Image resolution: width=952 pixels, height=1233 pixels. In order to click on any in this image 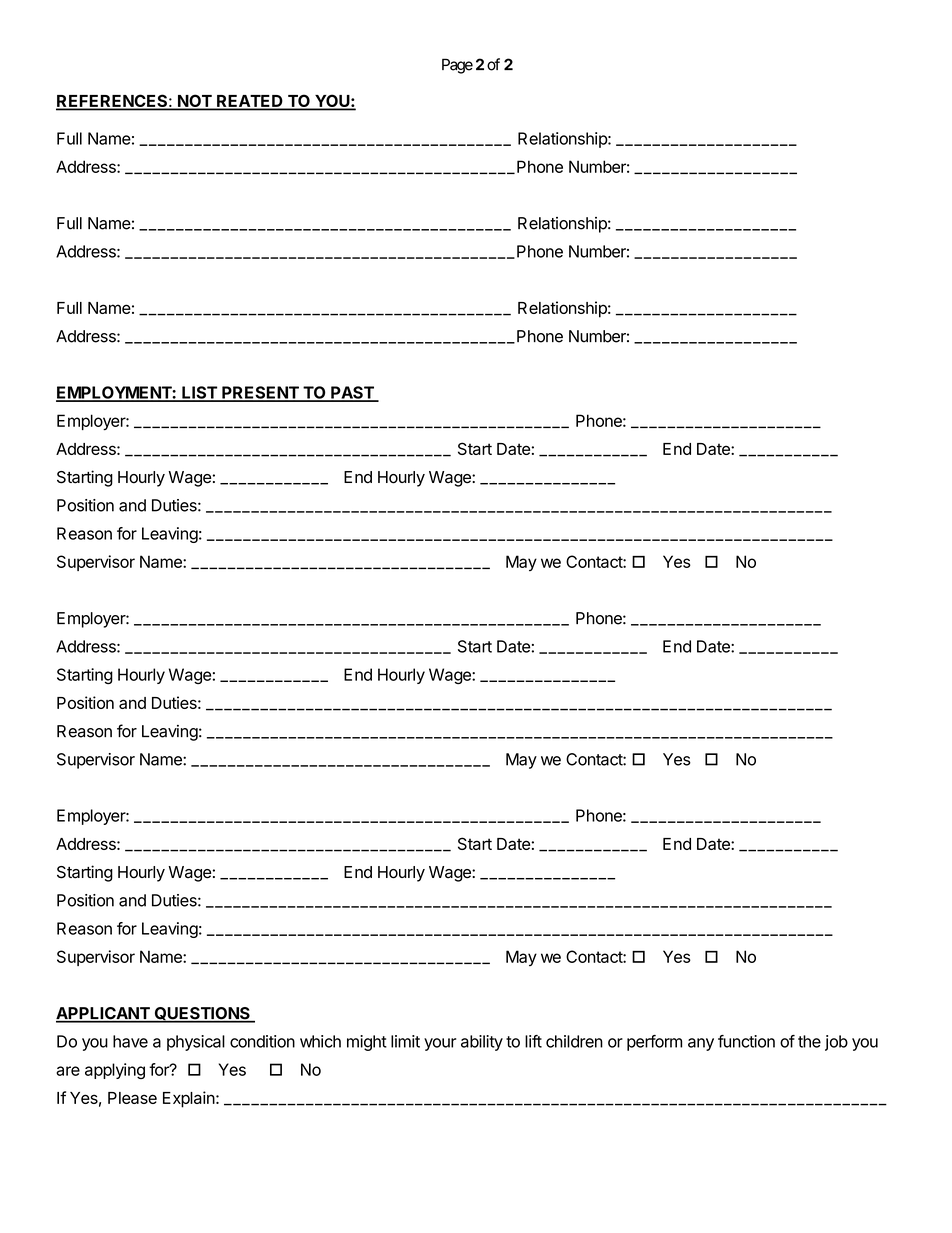, I will do `click(701, 1044)`.
